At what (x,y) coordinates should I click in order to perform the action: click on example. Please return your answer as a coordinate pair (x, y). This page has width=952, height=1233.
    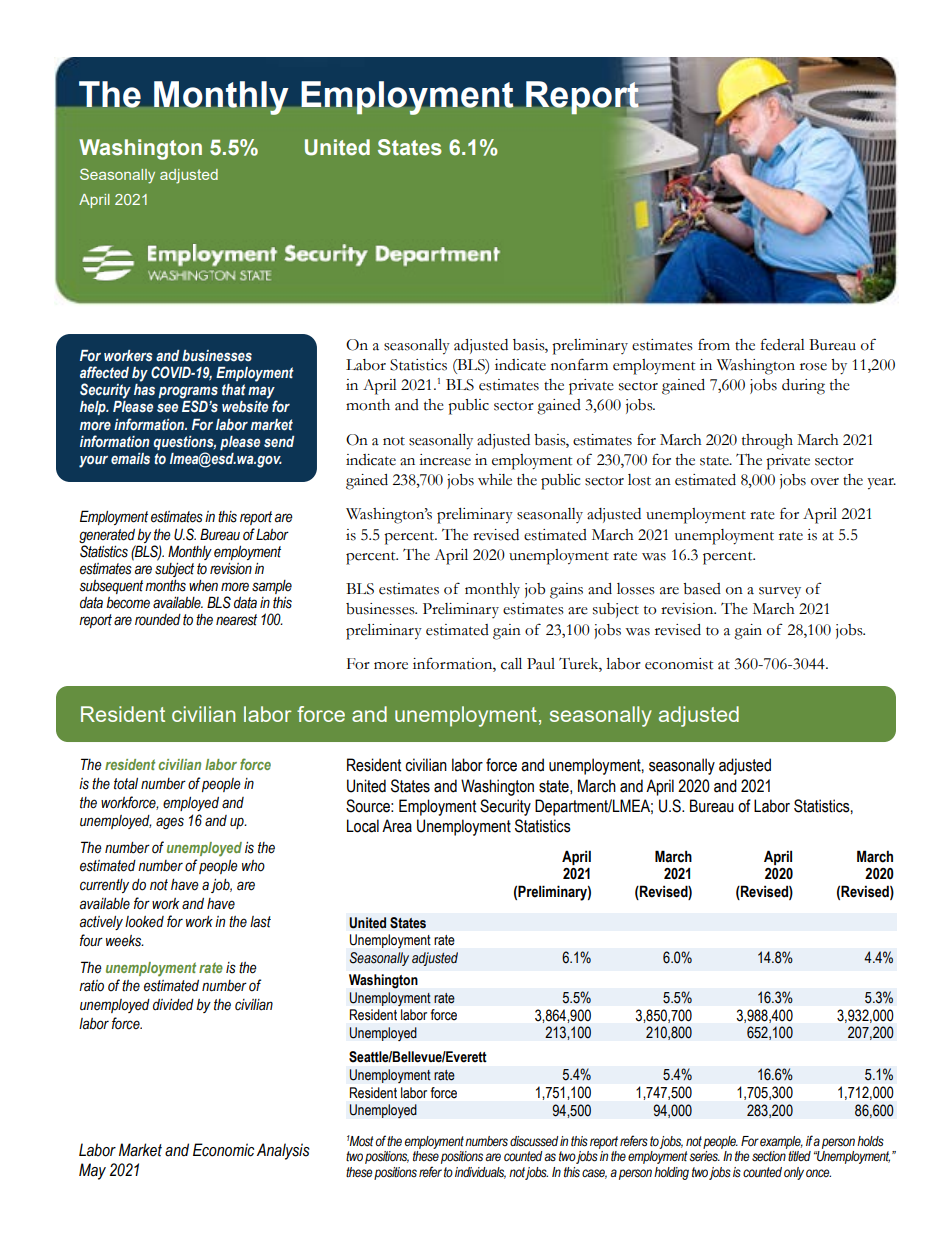
    Looking at the image, I should click on (781, 1142).
